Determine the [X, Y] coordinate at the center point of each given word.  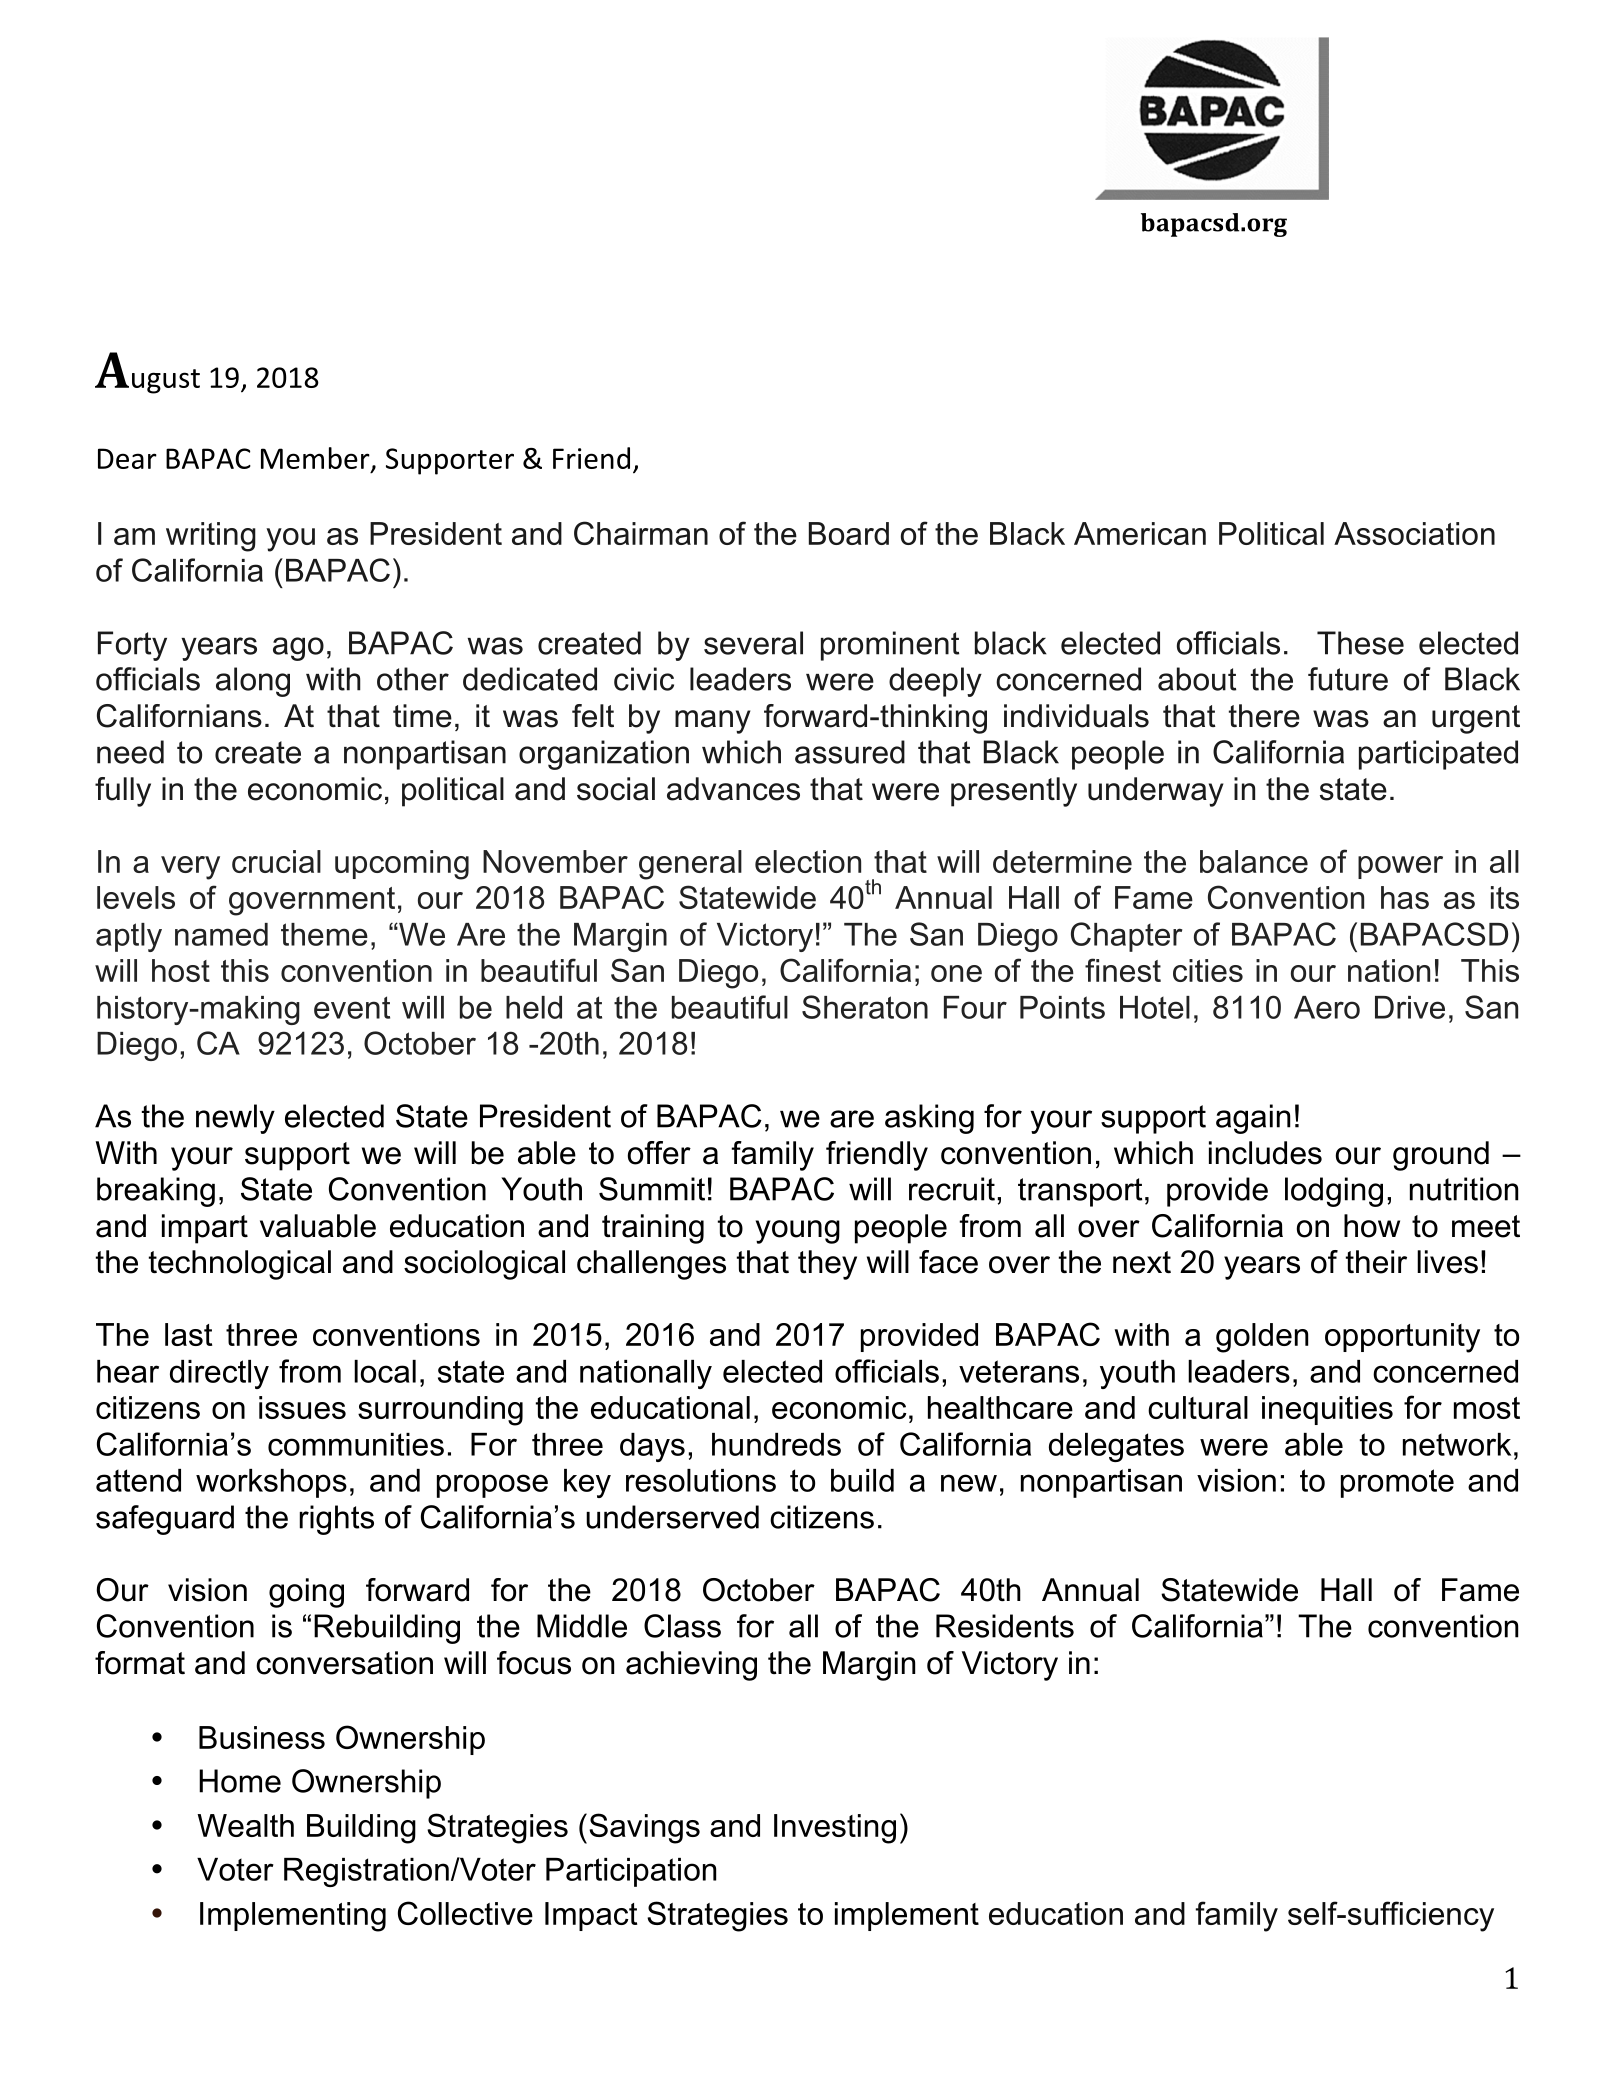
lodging [1334, 1192]
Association [1414, 533]
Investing [835, 1829]
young [798, 1232]
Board [849, 533]
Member [316, 459]
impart [205, 1229]
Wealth [245, 1825]
